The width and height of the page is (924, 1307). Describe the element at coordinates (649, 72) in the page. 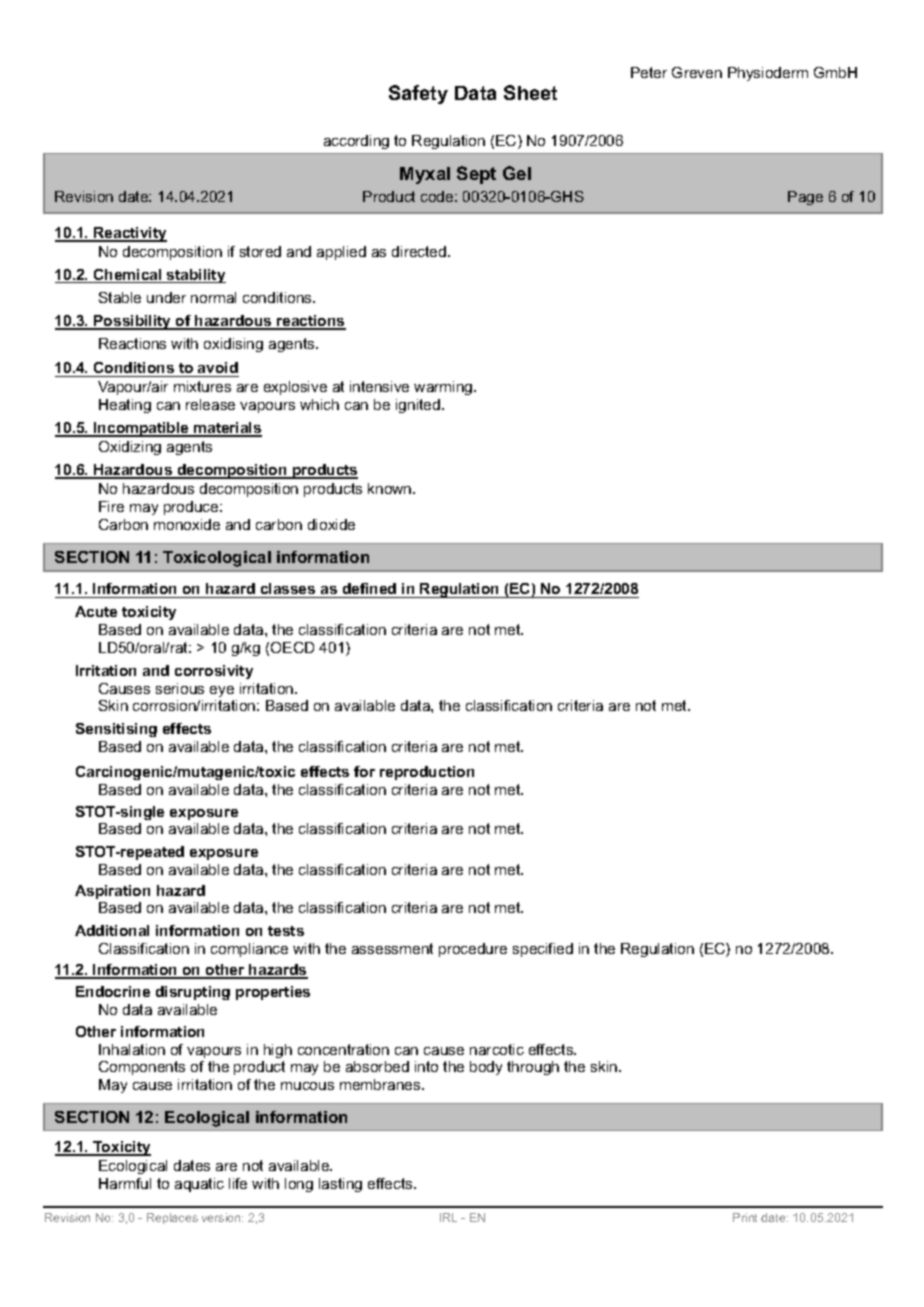

I see `Peter` at that location.
